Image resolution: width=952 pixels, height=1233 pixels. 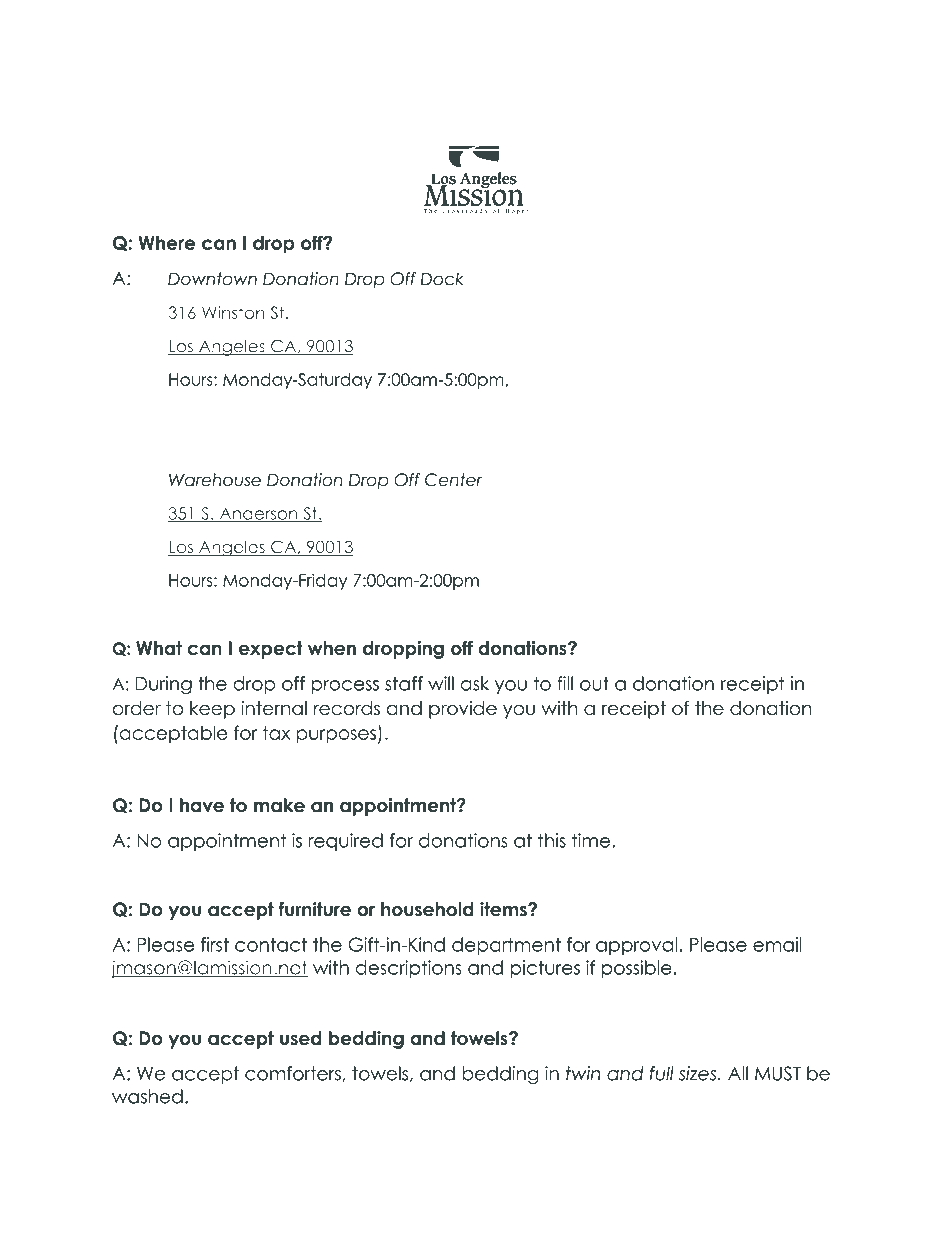 What do you see at coordinates (565, 683) in the screenshot?
I see `fill` at bounding box center [565, 683].
